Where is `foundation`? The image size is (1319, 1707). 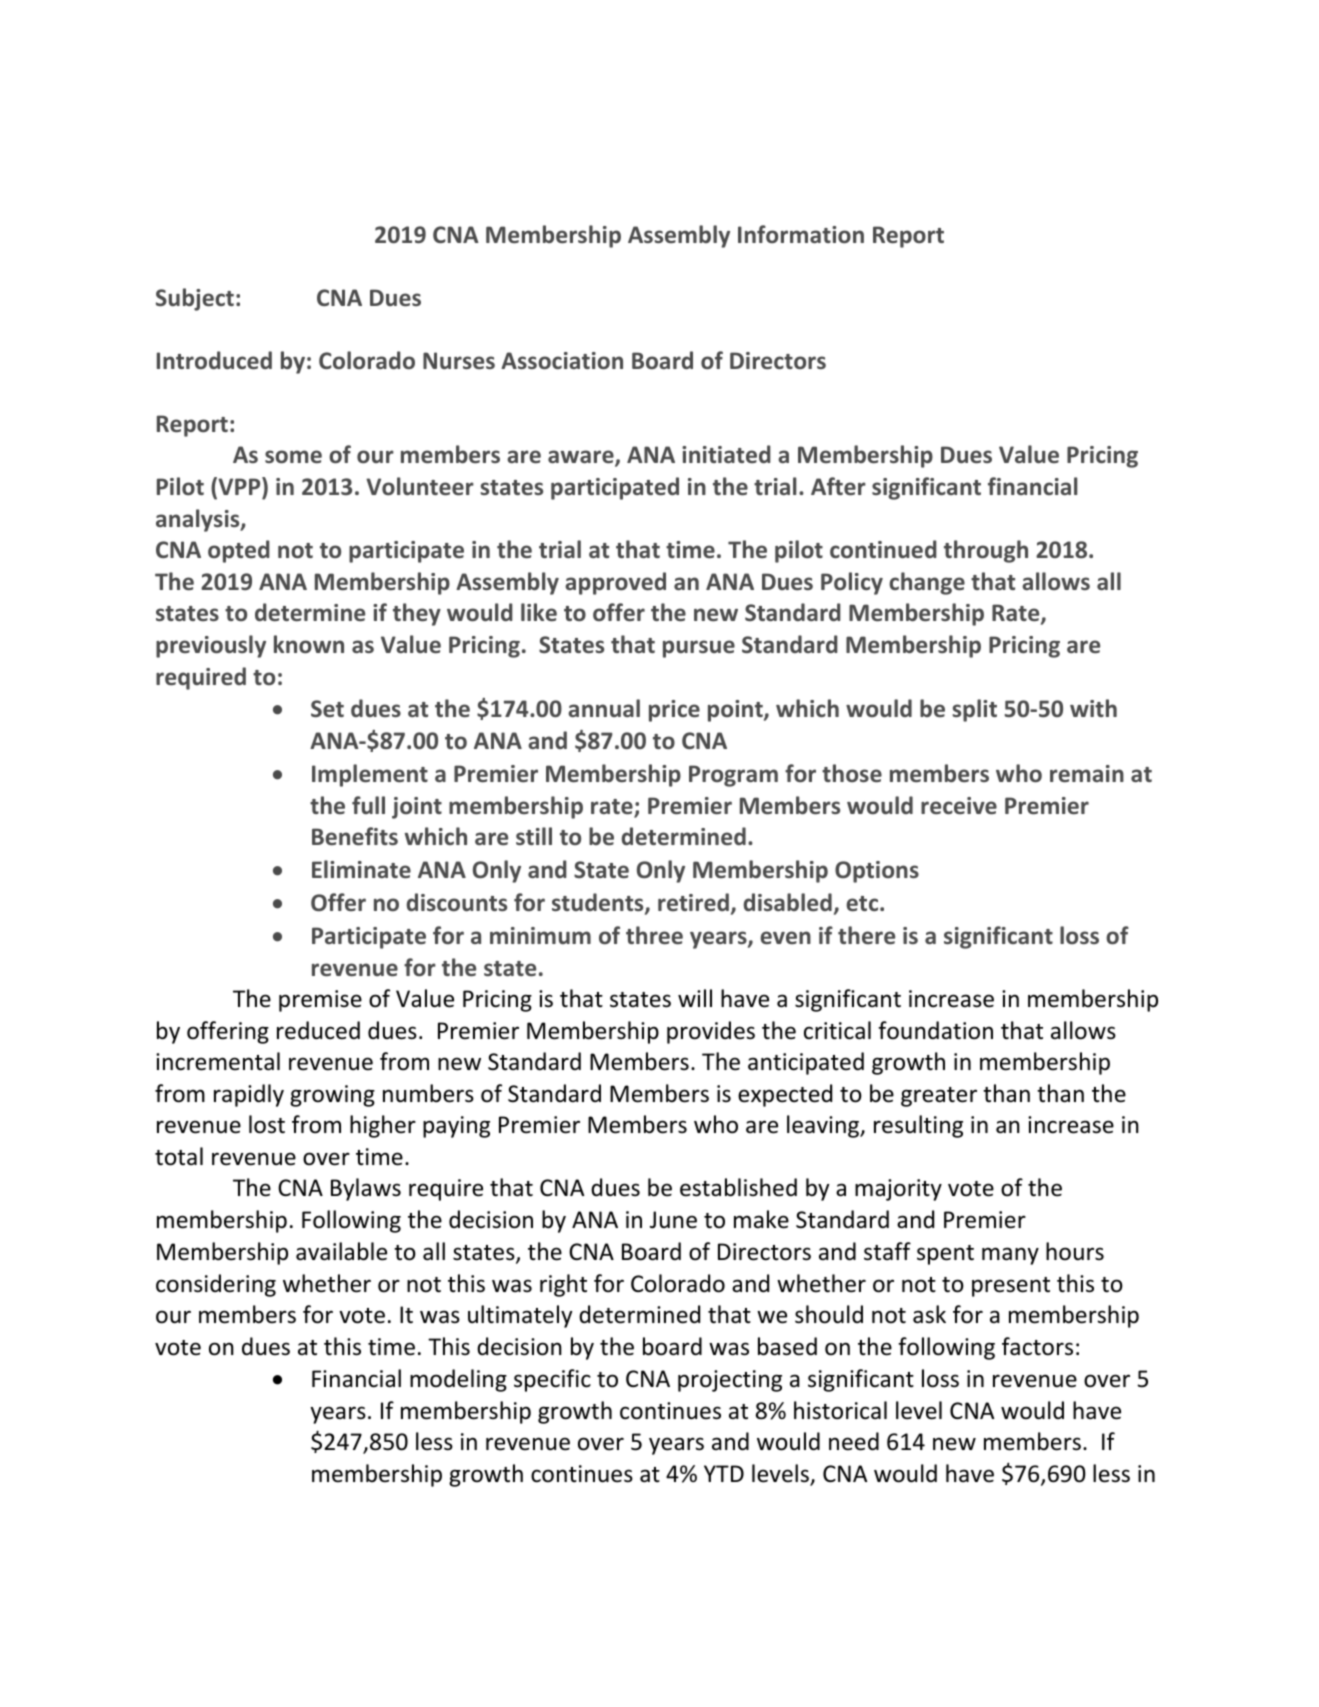 foundation is located at coordinates (935, 1030).
